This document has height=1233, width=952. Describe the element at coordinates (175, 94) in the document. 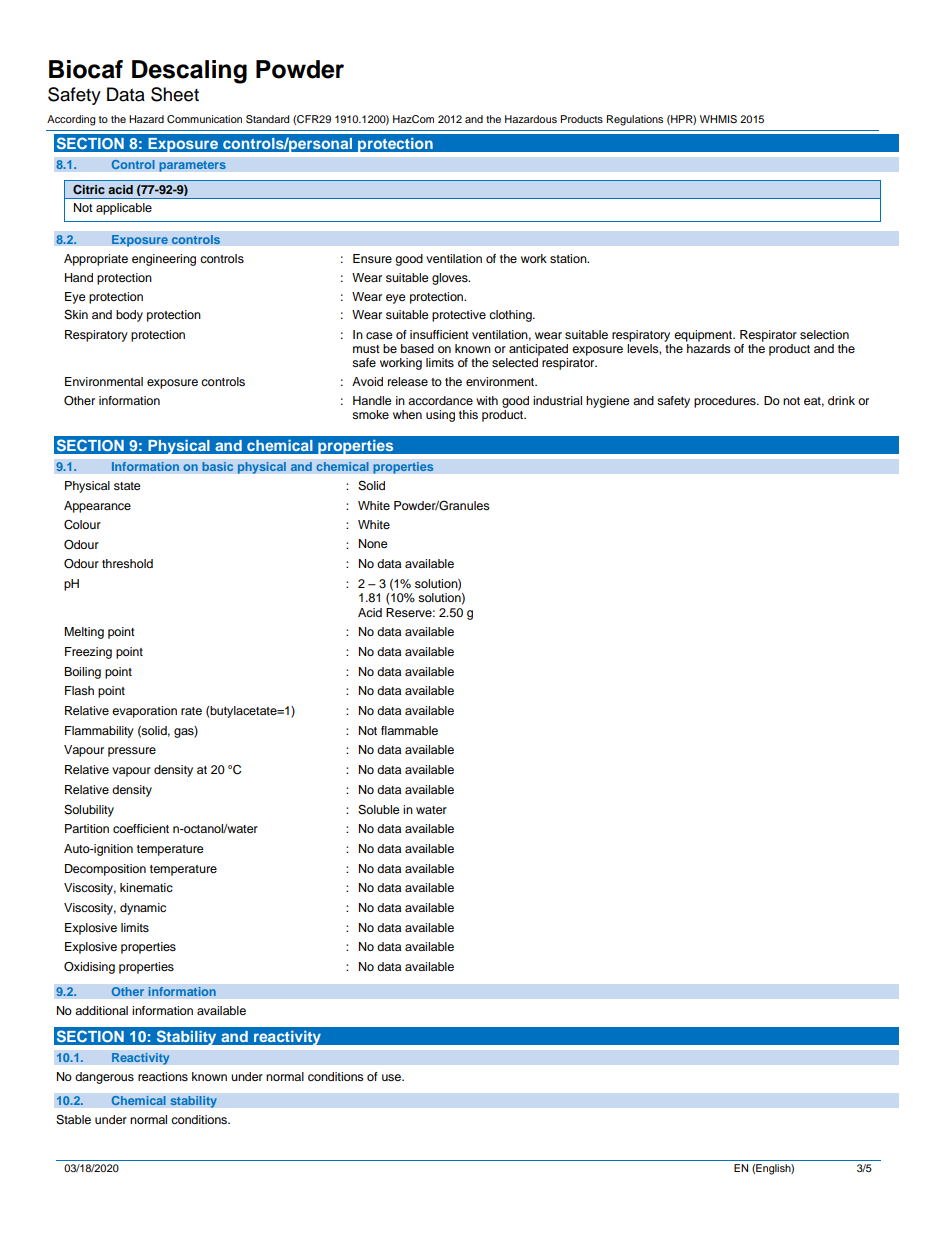

I see `Sheet` at that location.
